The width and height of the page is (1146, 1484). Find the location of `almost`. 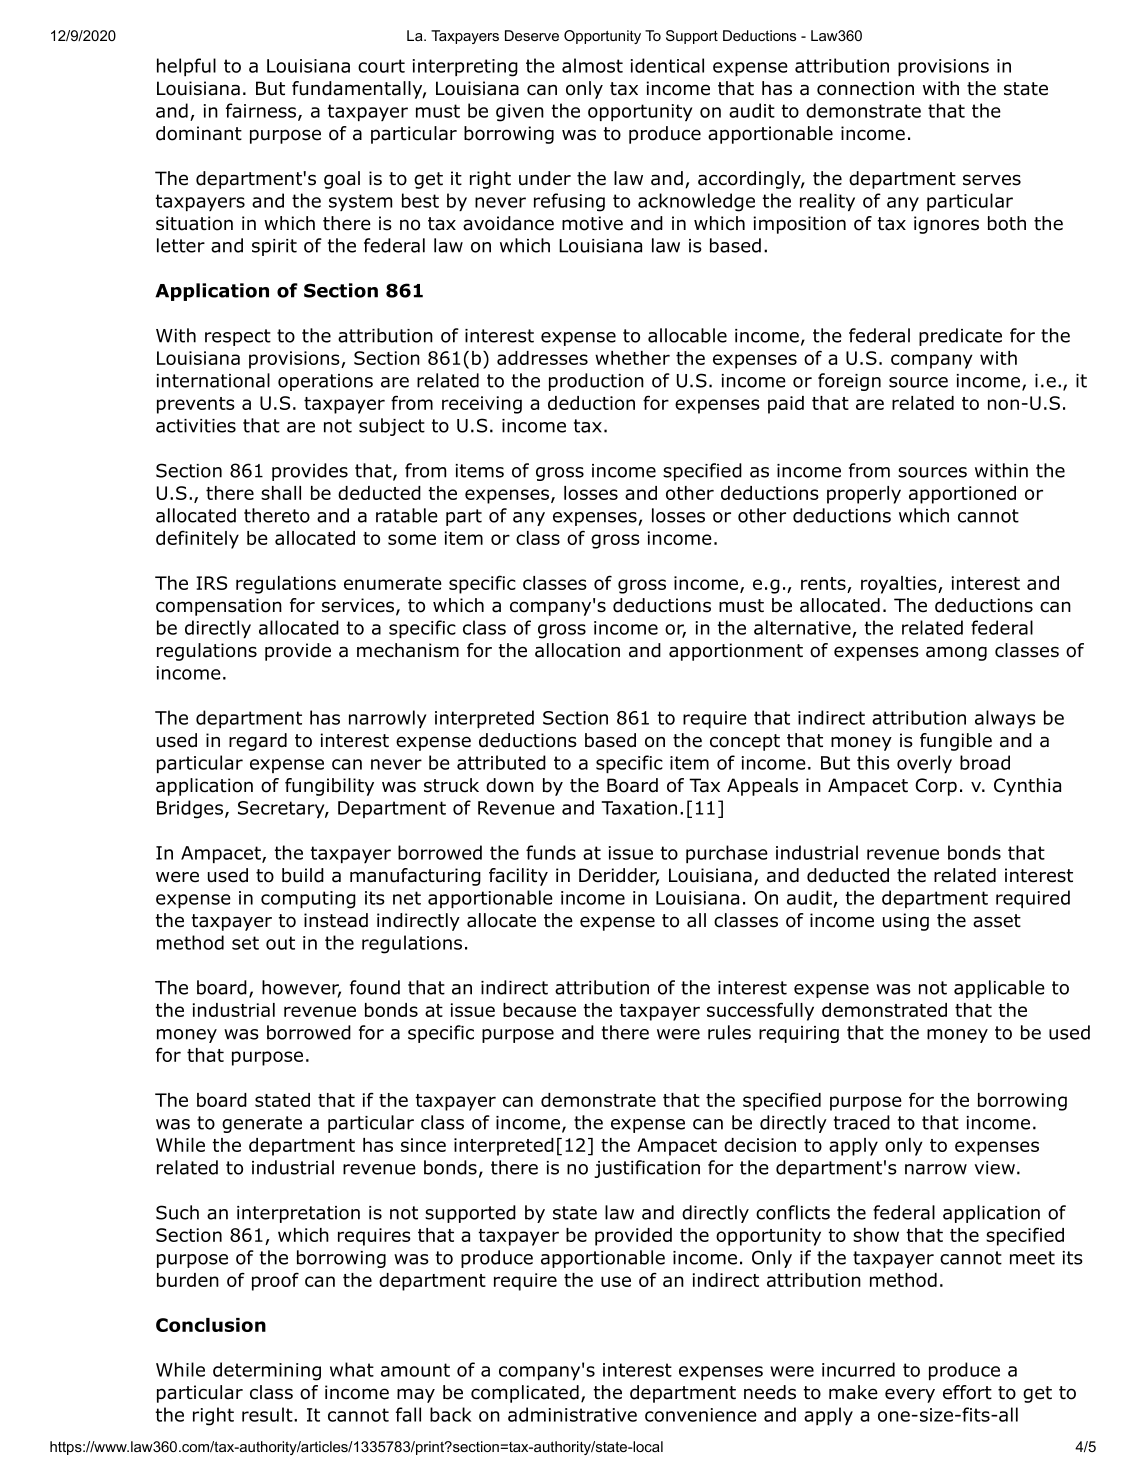

almost is located at coordinates (592, 65).
